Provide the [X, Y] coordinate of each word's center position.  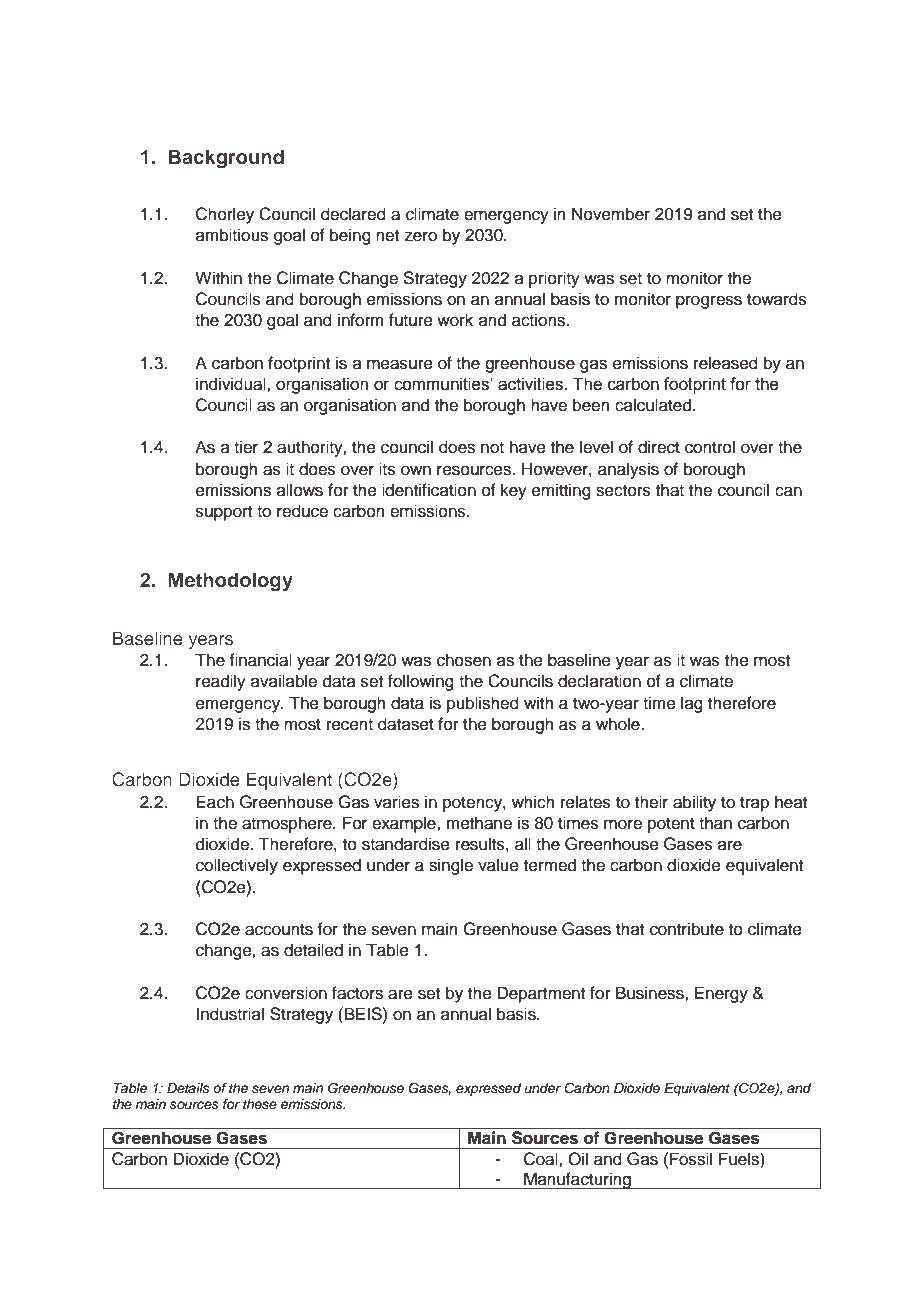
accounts [279, 930]
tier [246, 447]
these [260, 1104]
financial [260, 660]
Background [226, 159]
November [611, 214]
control [710, 447]
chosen [464, 660]
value [498, 865]
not [492, 448]
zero [420, 236]
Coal [542, 1159]
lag [692, 704]
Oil [578, 1159]
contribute [687, 929]
